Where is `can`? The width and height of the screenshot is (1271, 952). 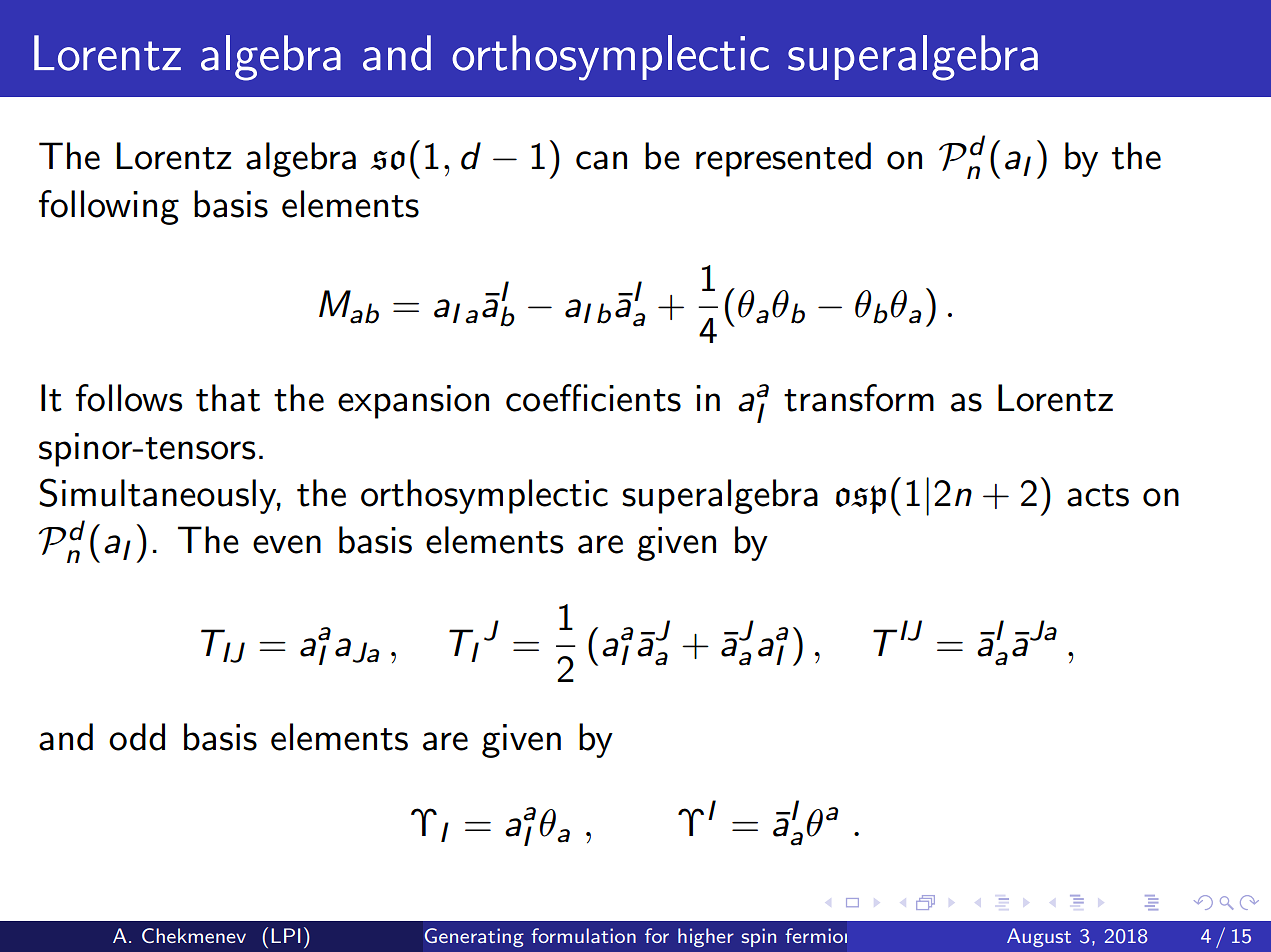
can is located at coordinates (601, 160).
